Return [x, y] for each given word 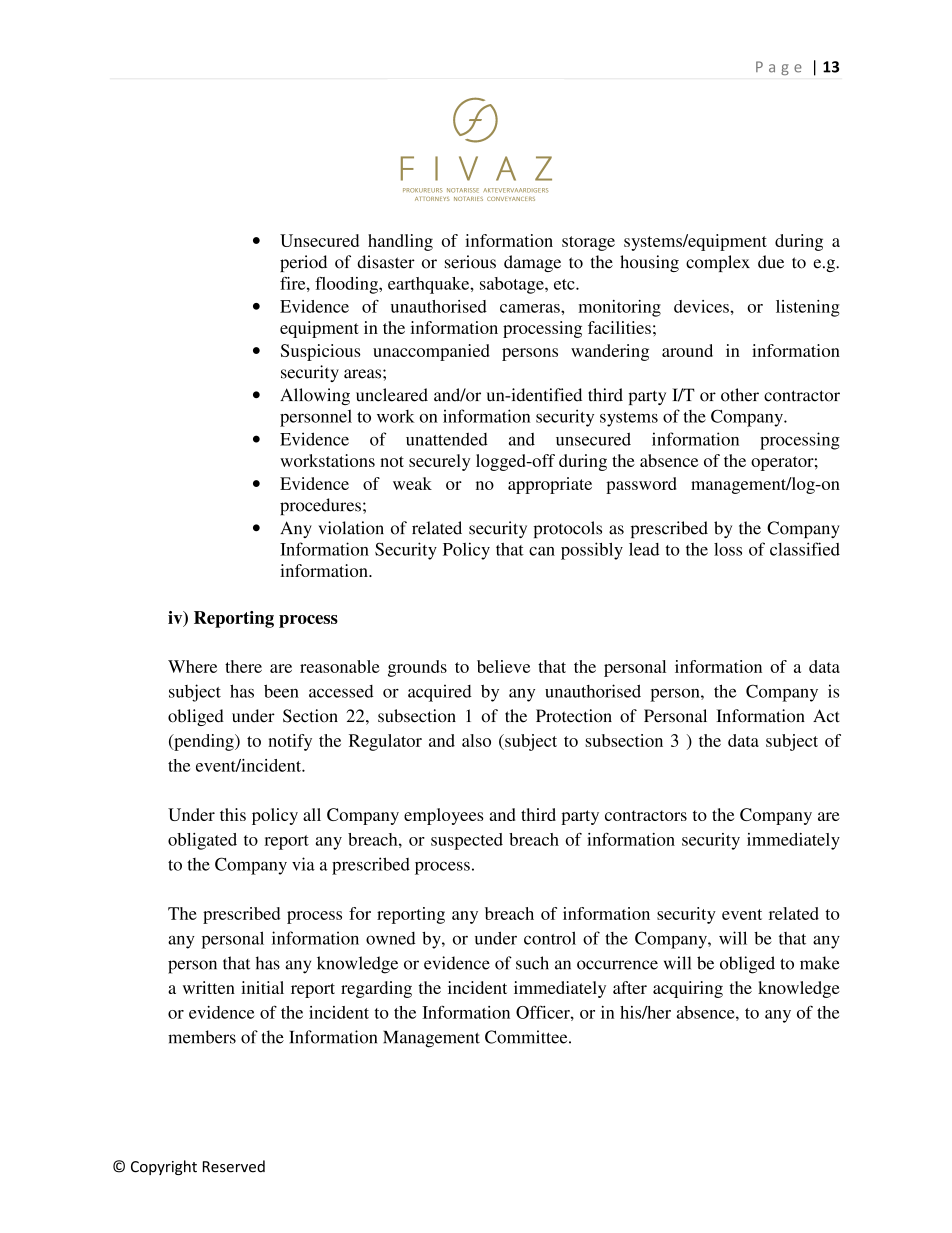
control [550, 938]
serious [470, 262]
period [303, 263]
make [820, 963]
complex [718, 263]
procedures [320, 506]
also [476, 740]
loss [728, 549]
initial [262, 987]
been [281, 691]
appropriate [550, 485]
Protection [574, 716]
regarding [376, 989]
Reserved [234, 1166]
